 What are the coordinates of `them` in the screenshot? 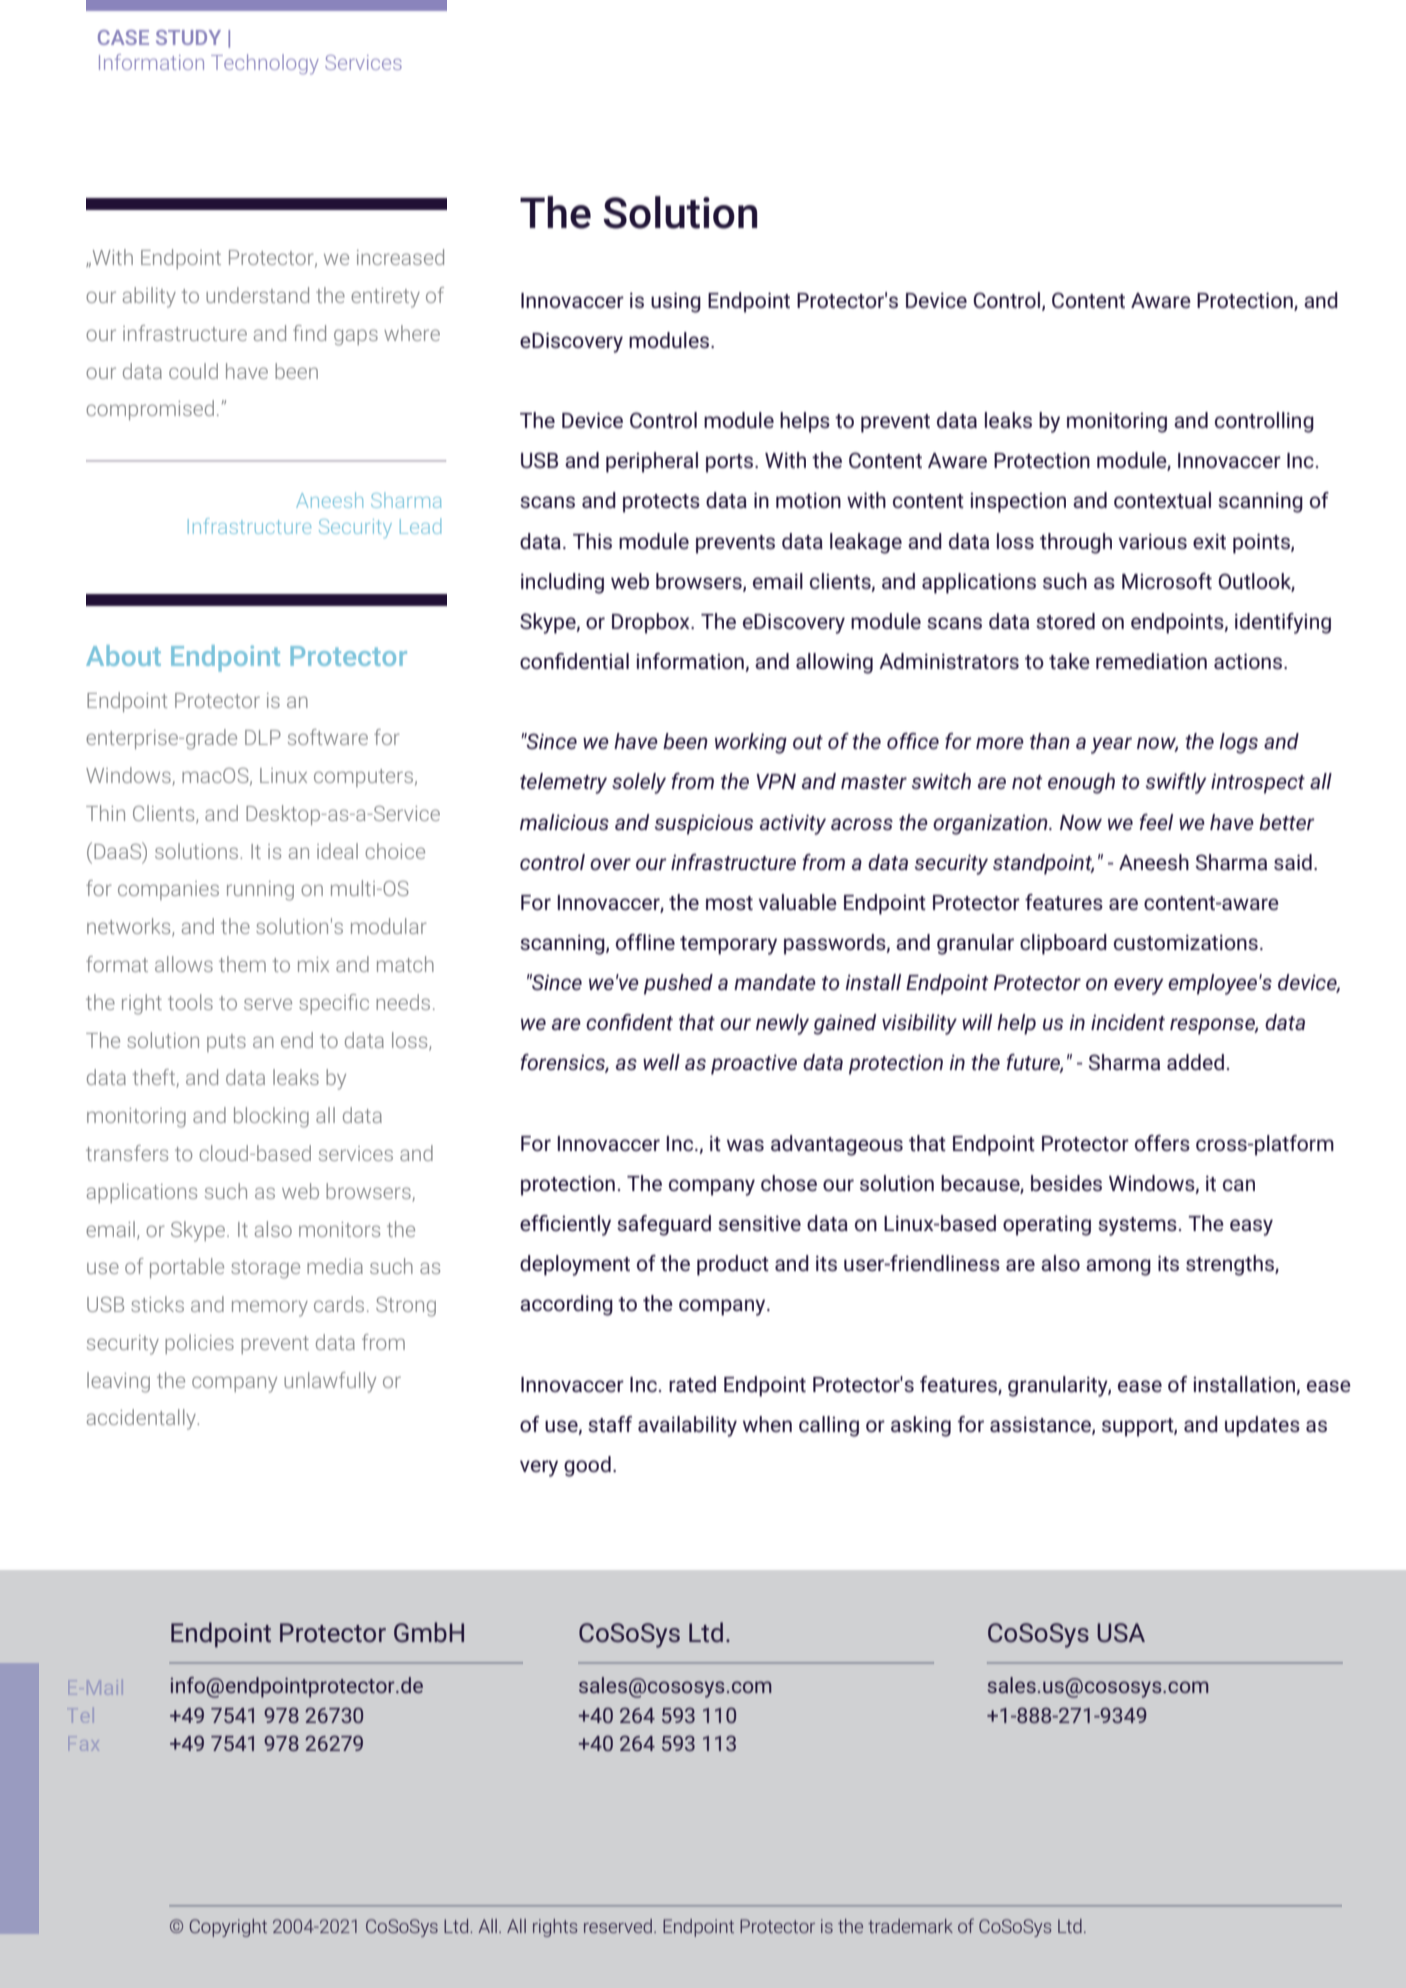 It's located at (242, 964).
